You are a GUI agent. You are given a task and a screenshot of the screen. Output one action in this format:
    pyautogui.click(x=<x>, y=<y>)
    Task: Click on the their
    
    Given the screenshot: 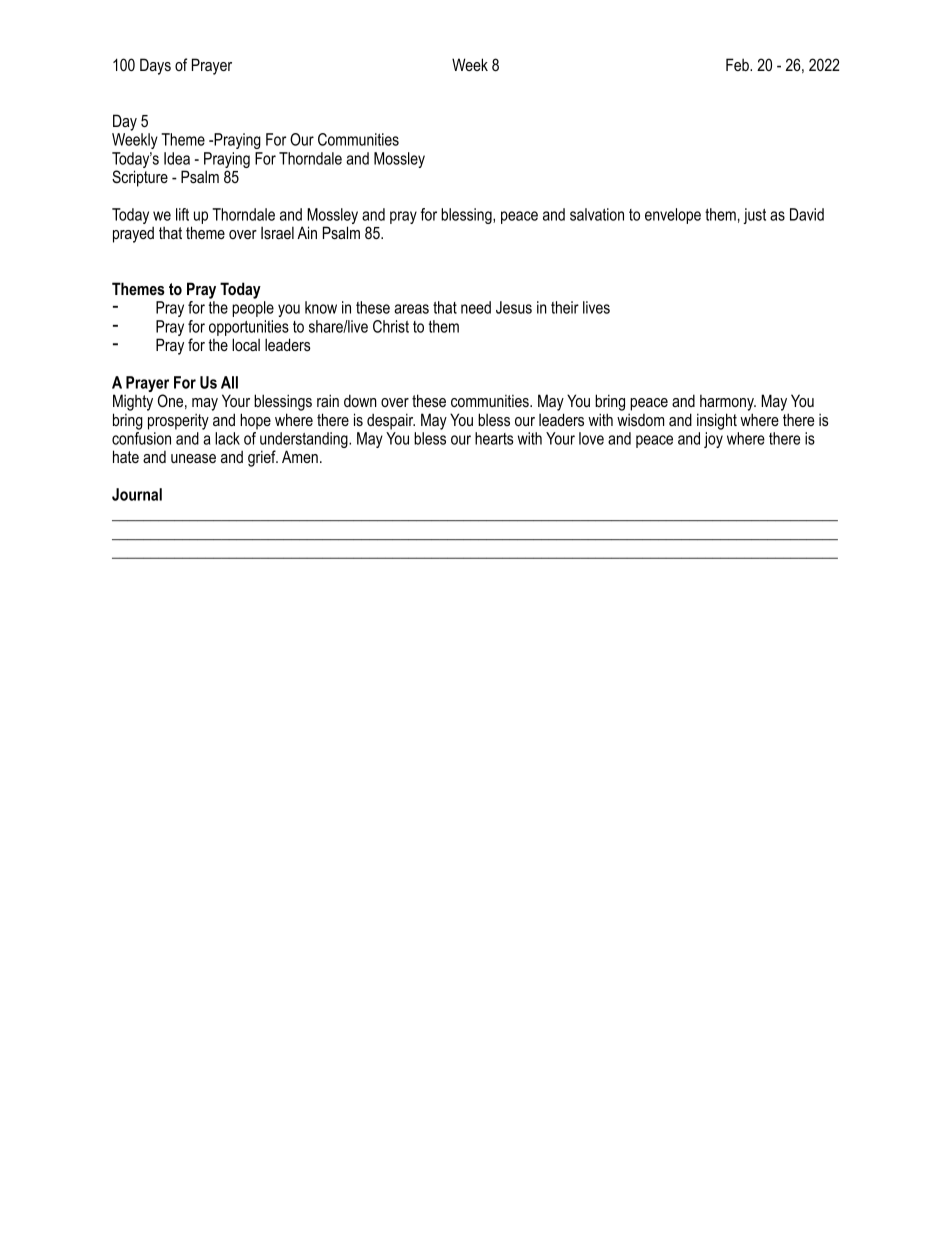 What is the action you would take?
    pyautogui.click(x=565, y=307)
